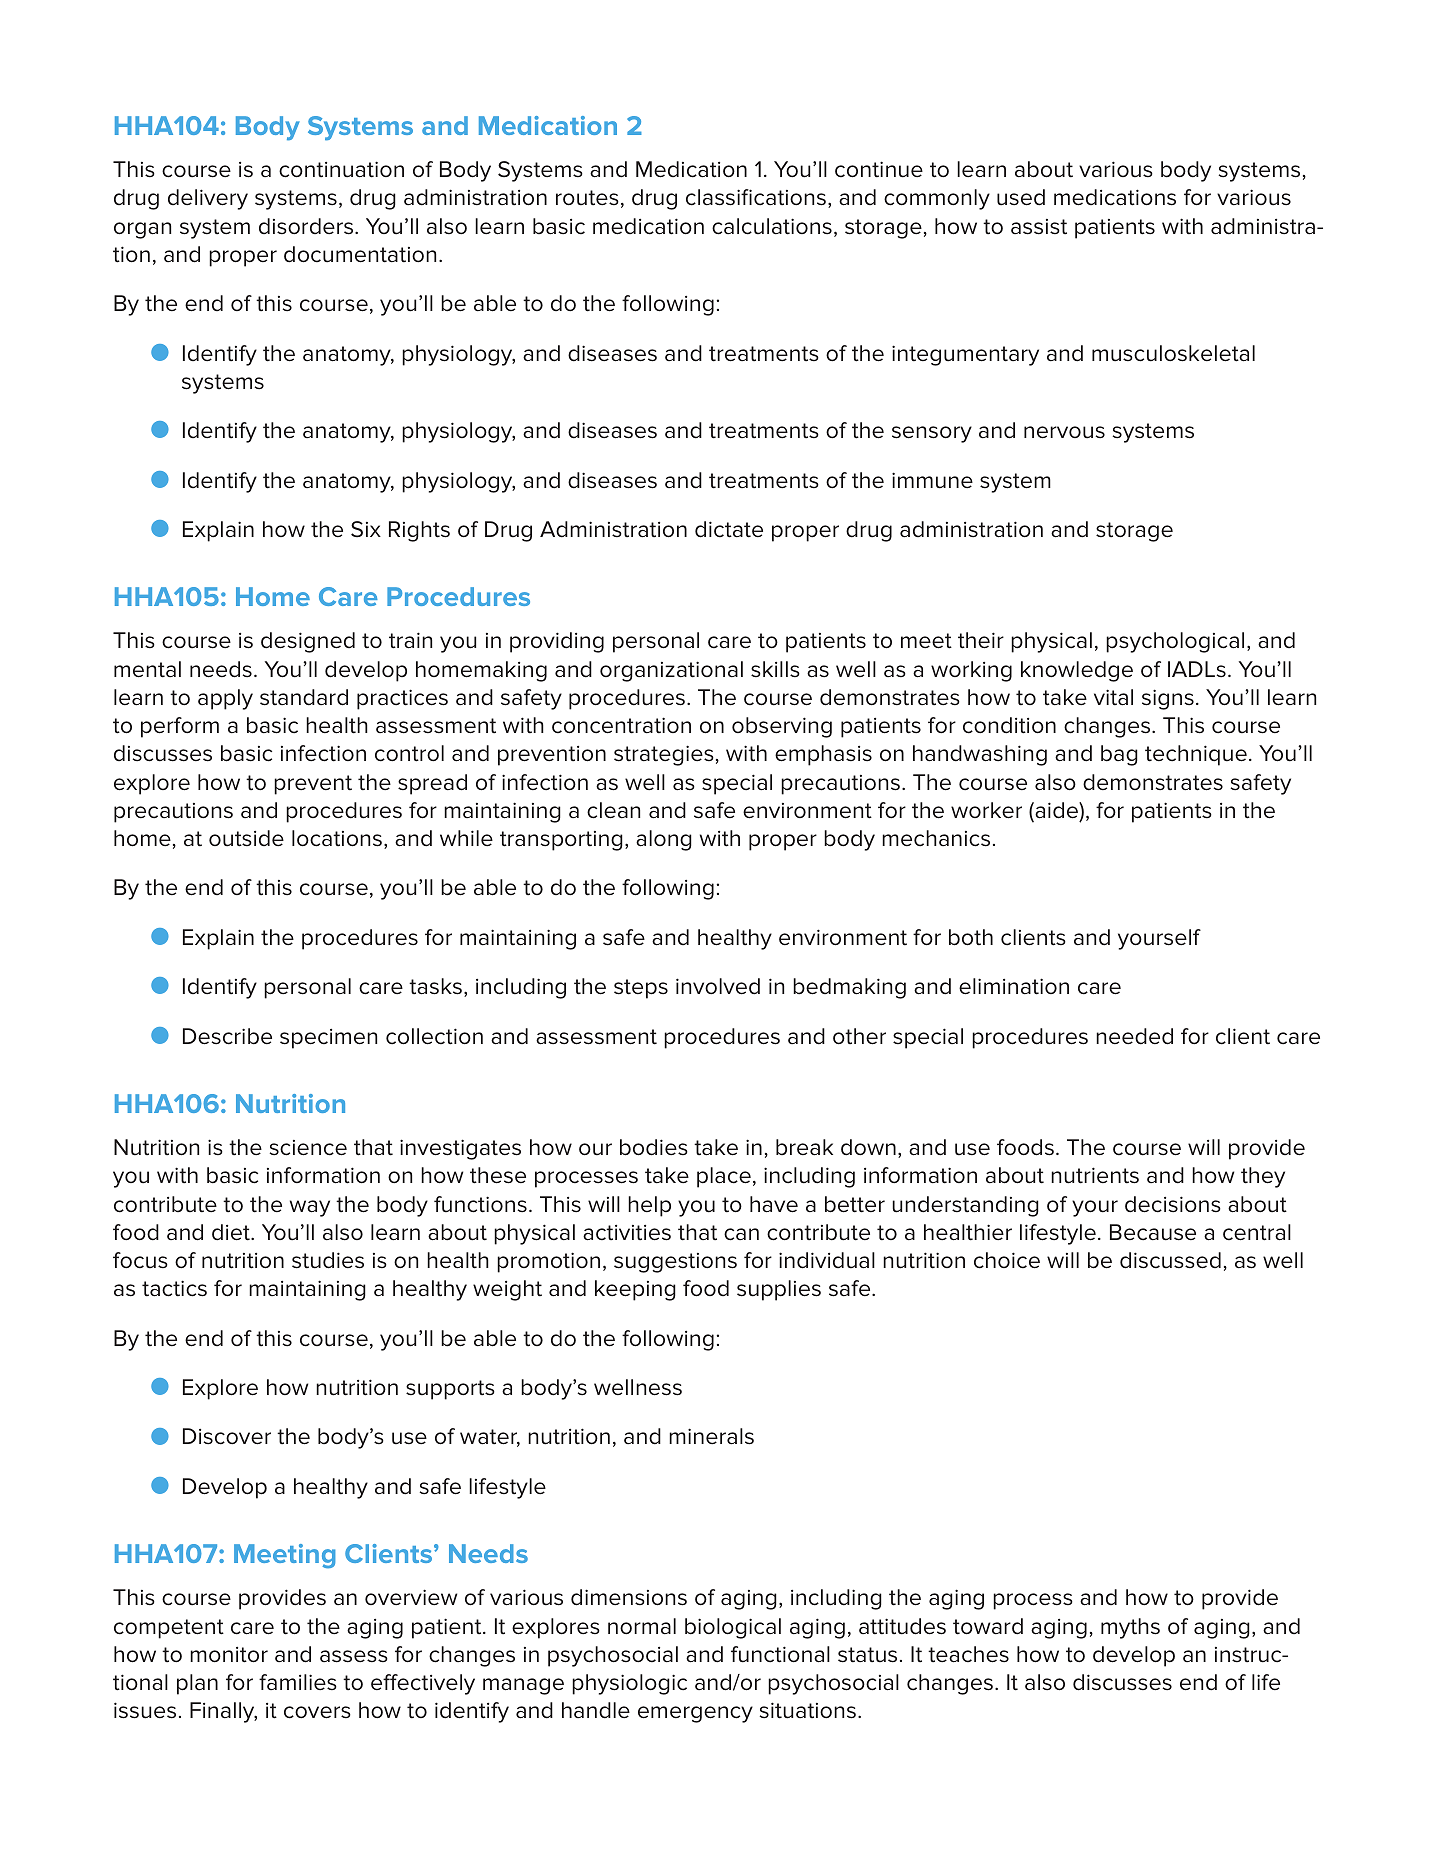  I want to click on disorders, so click(307, 226).
